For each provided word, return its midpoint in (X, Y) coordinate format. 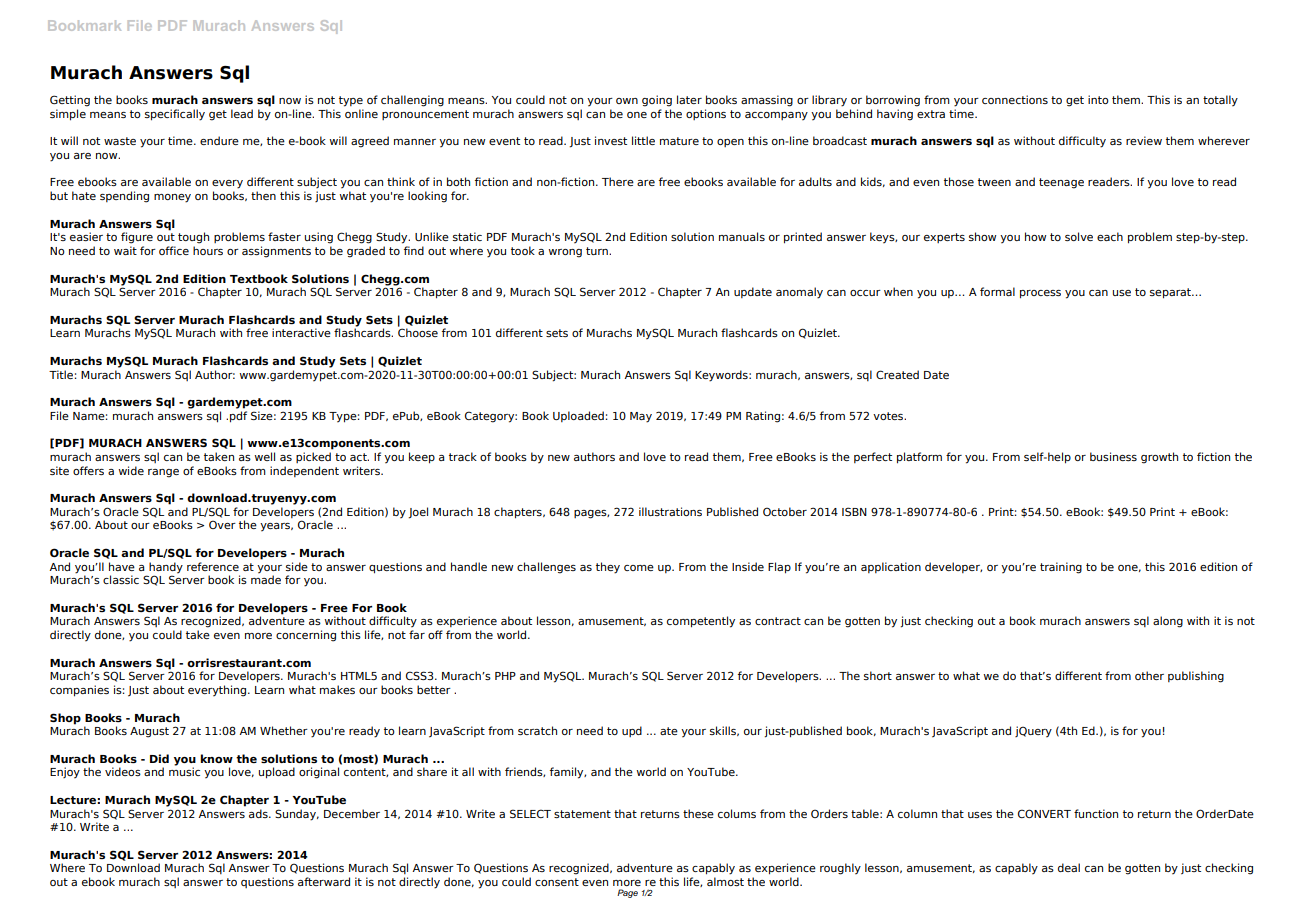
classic (121, 579)
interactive (301, 332)
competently (701, 622)
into (1098, 99)
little (643, 140)
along (1168, 622)
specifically (175, 115)
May (641, 417)
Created (897, 374)
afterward (324, 881)
